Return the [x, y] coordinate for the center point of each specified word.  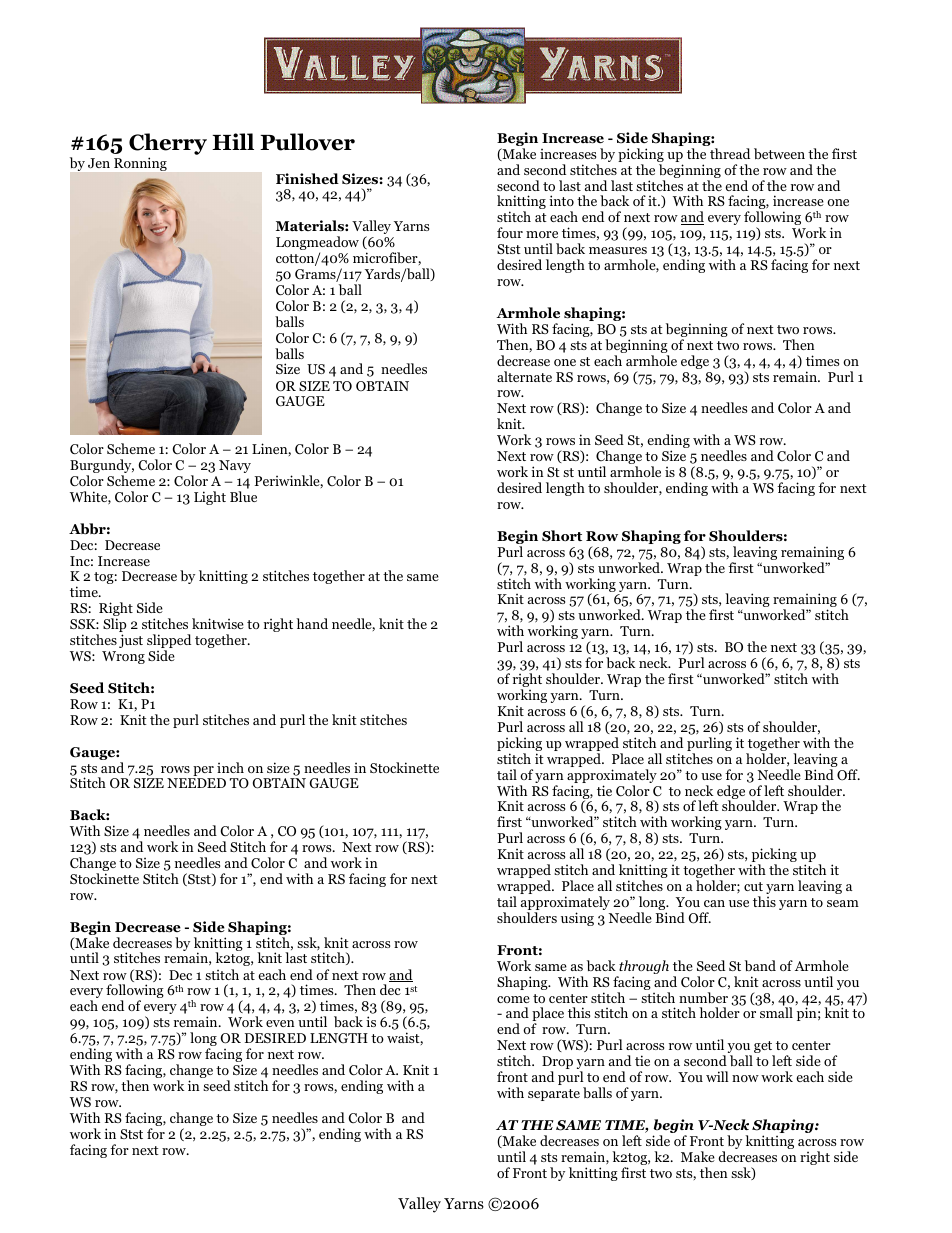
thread [730, 153]
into [561, 200]
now [745, 1078]
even [280, 1023]
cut [753, 886]
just [131, 641]
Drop [557, 1064]
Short [562, 536]
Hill [233, 141]
